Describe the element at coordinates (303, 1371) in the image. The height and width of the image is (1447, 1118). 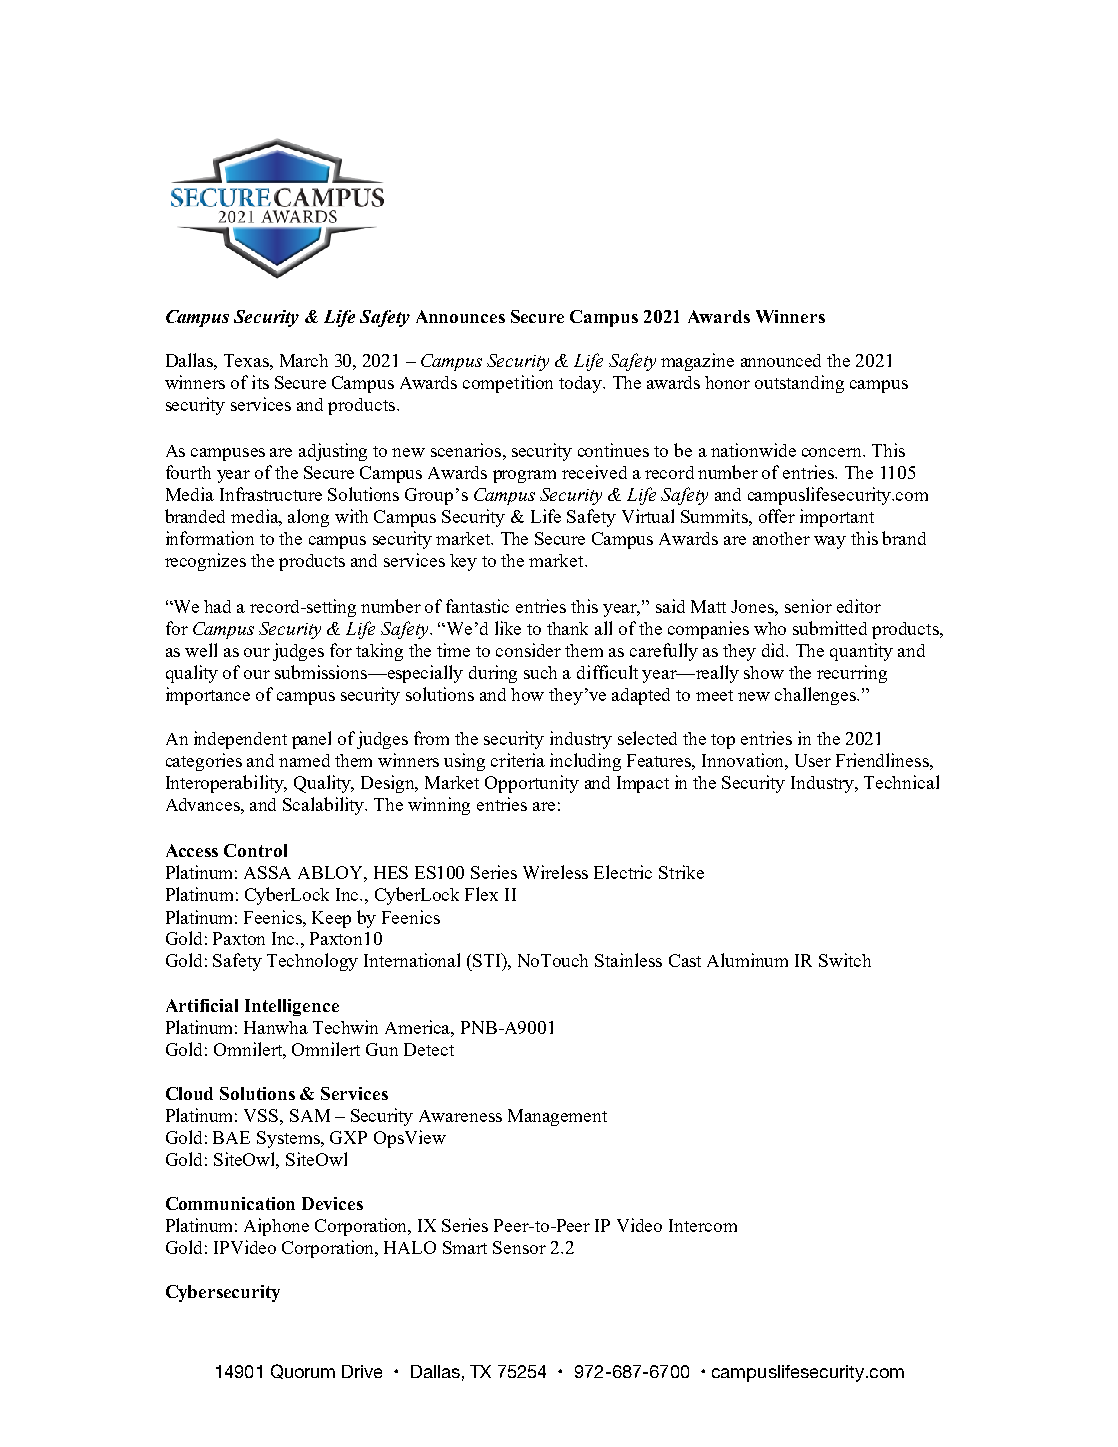
I see `Quorum` at that location.
